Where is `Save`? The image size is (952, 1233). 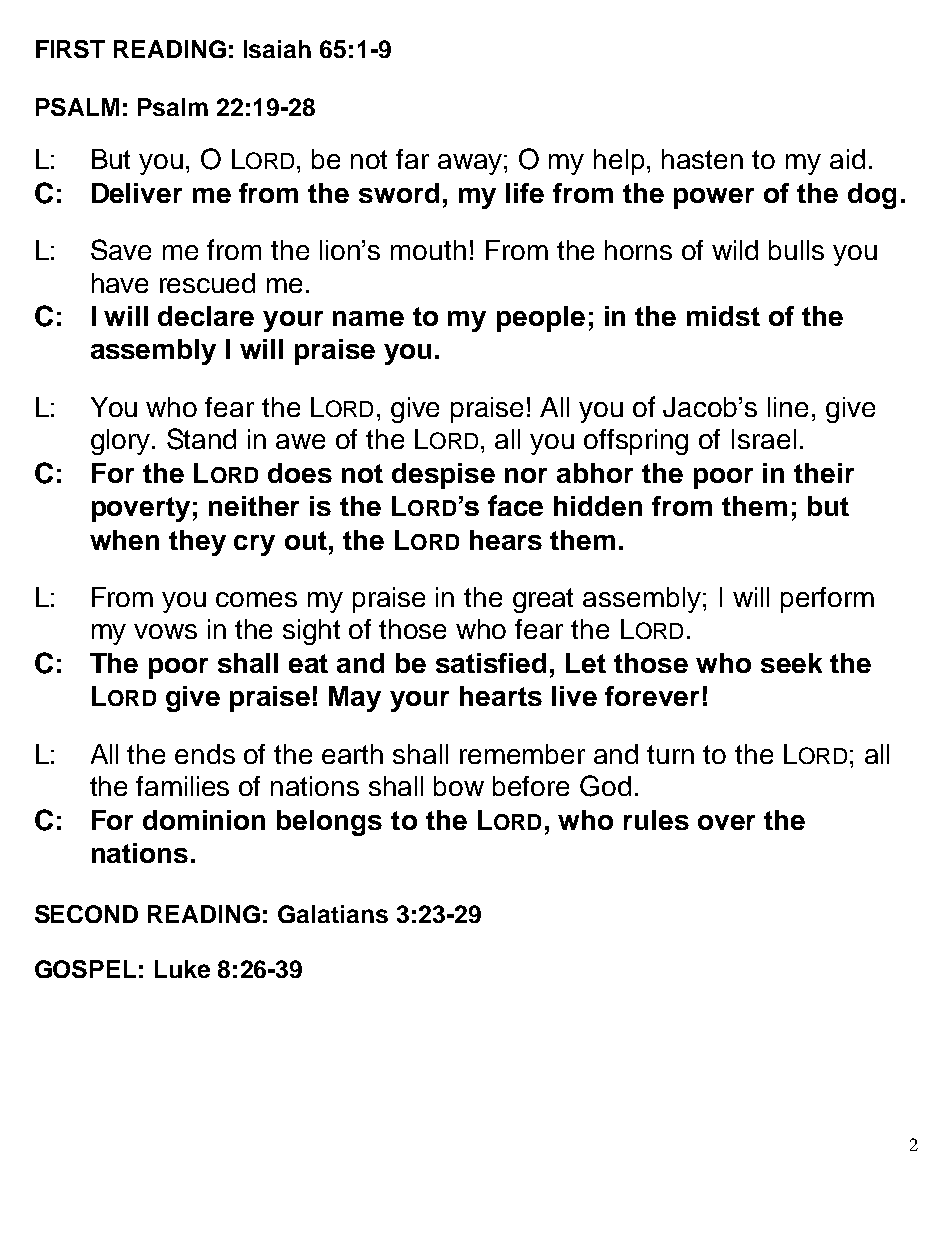 Save is located at coordinates (121, 249).
